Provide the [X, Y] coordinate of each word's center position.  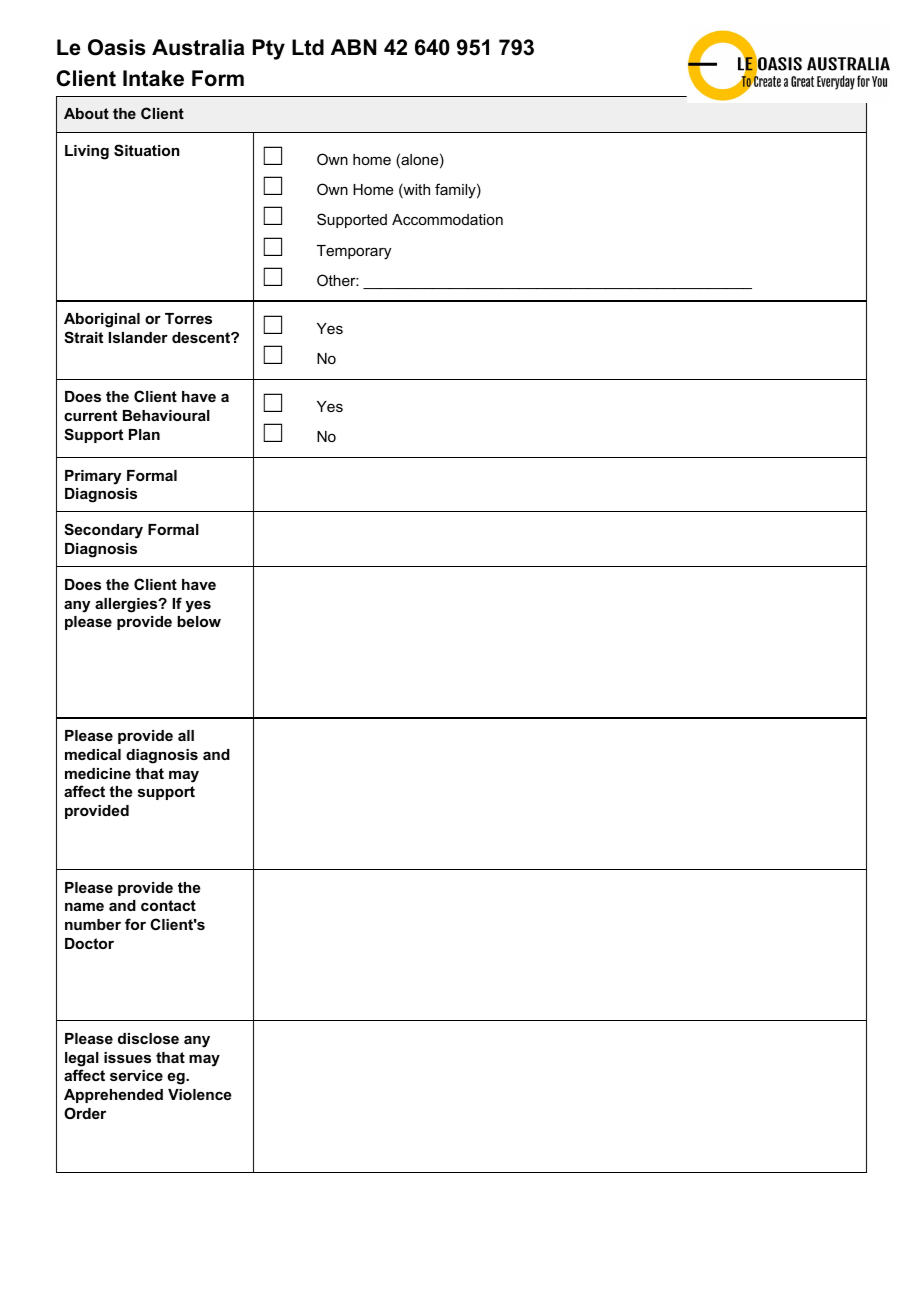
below [199, 621]
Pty [269, 49]
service [136, 1075]
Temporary [354, 252]
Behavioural [166, 415]
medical [93, 754]
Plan [144, 434]
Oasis [117, 47]
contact [168, 905]
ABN [353, 47]
